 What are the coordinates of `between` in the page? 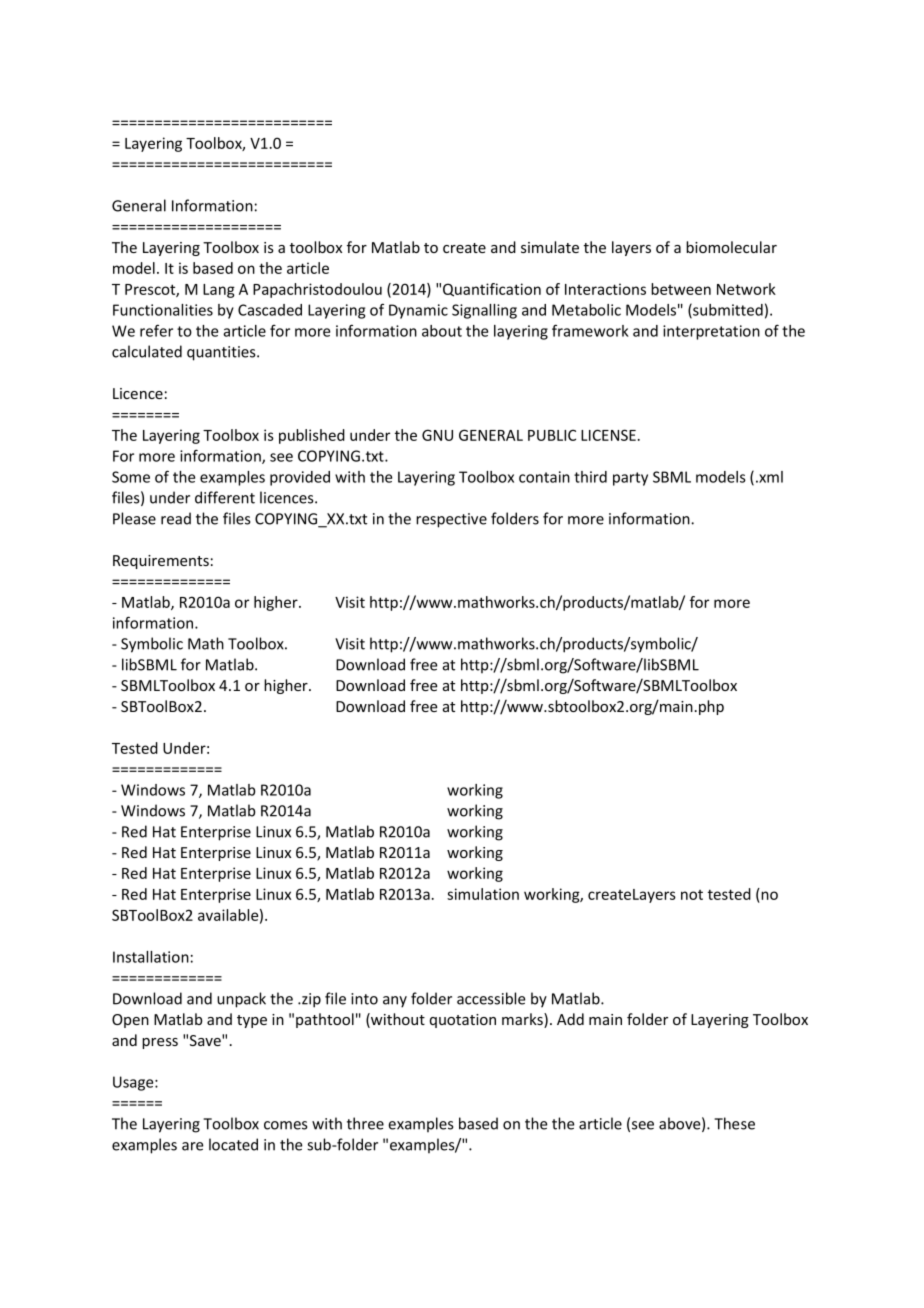 It's located at (681, 289).
